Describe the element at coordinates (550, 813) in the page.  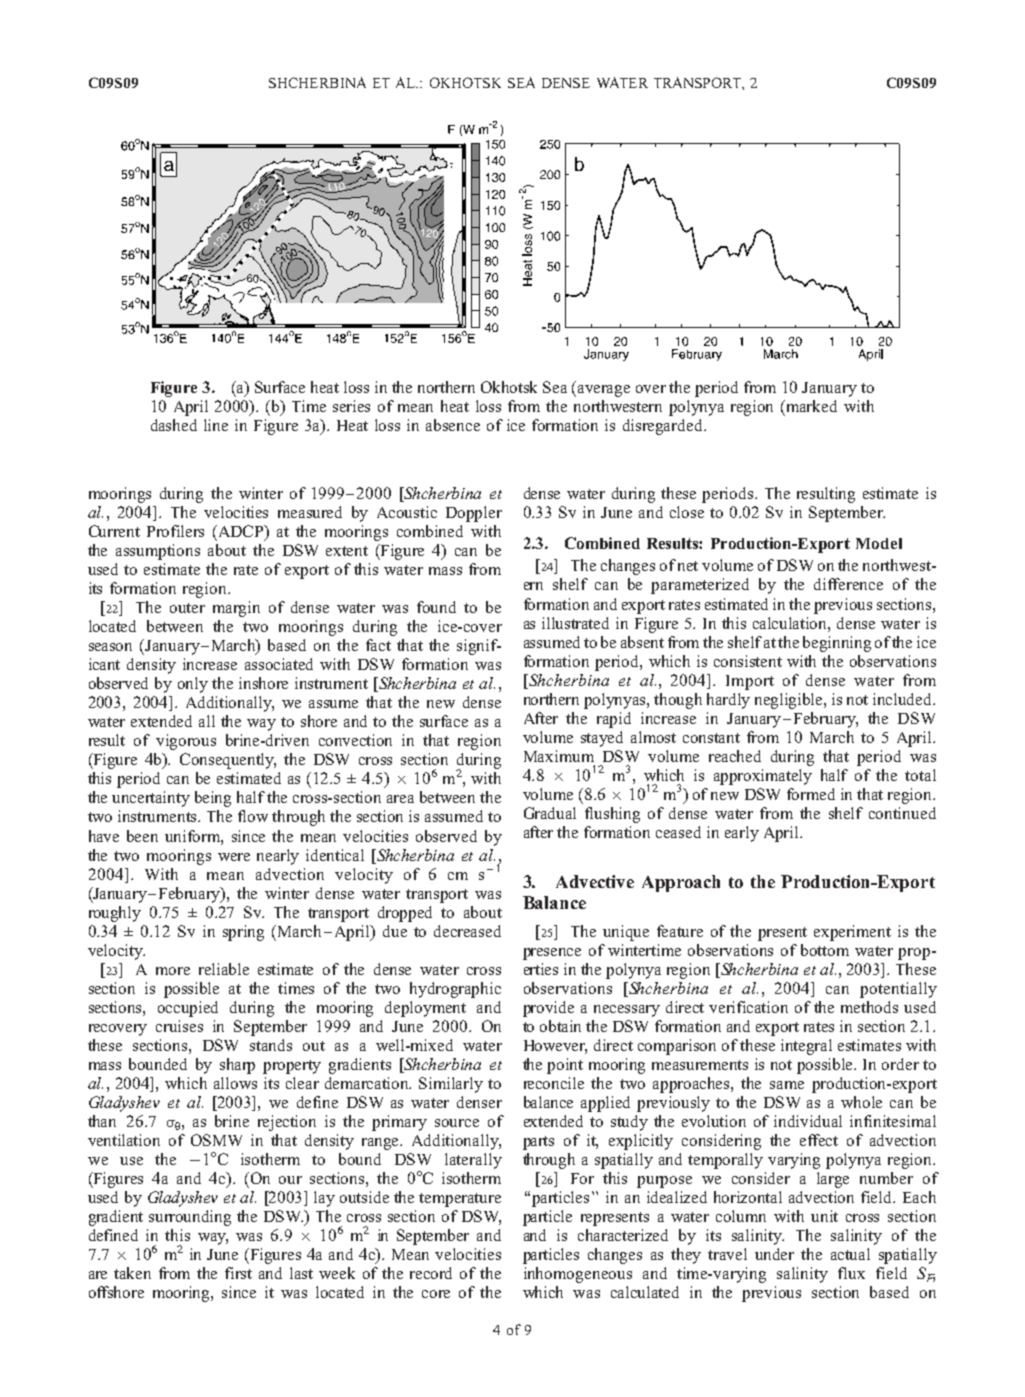
I see `Gradual` at that location.
